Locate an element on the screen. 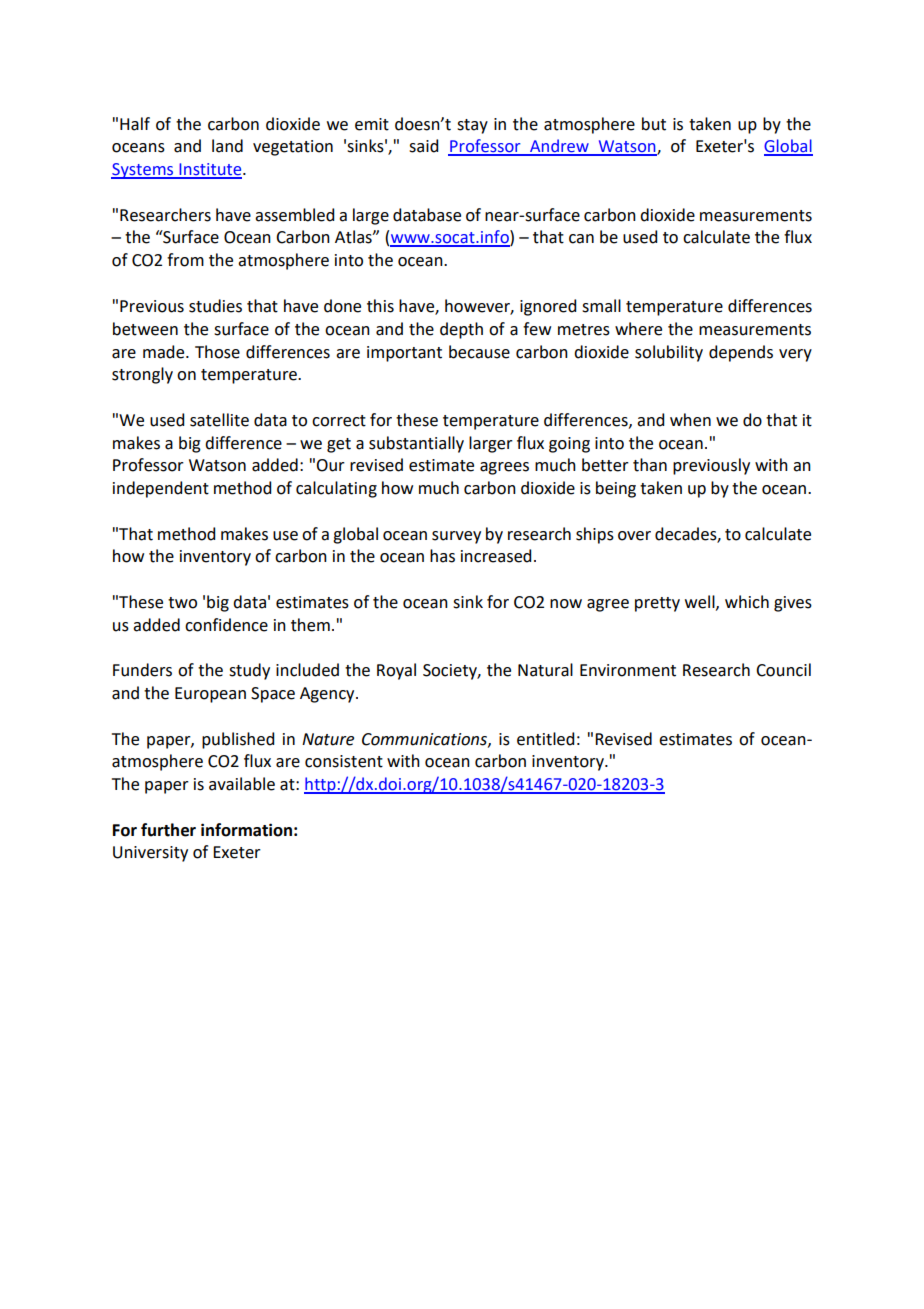 This screenshot has height=1309, width=924. well is located at coordinates (701, 602).
